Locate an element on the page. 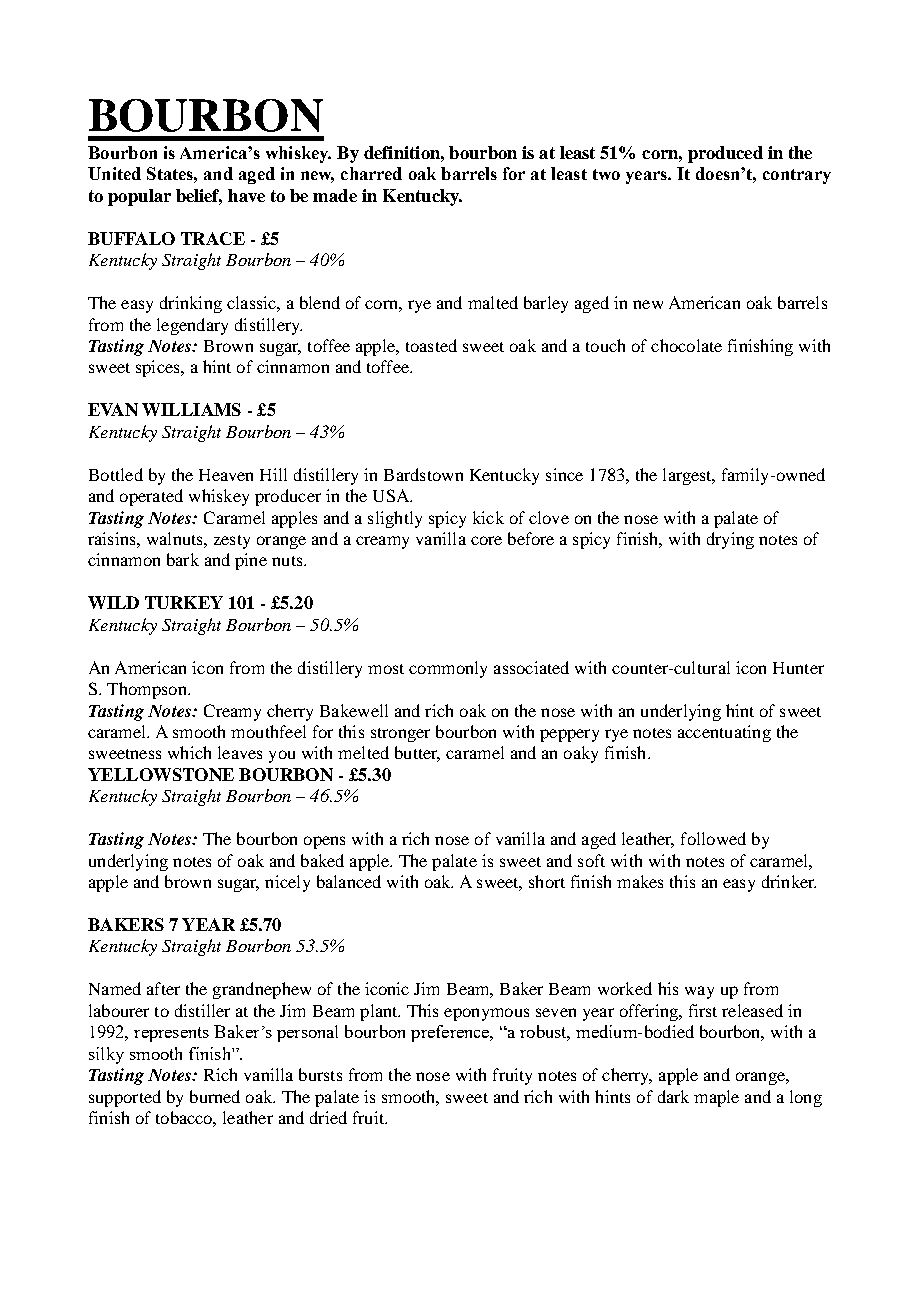 This page has height=1308, width=924. charred is located at coordinates (371, 173).
